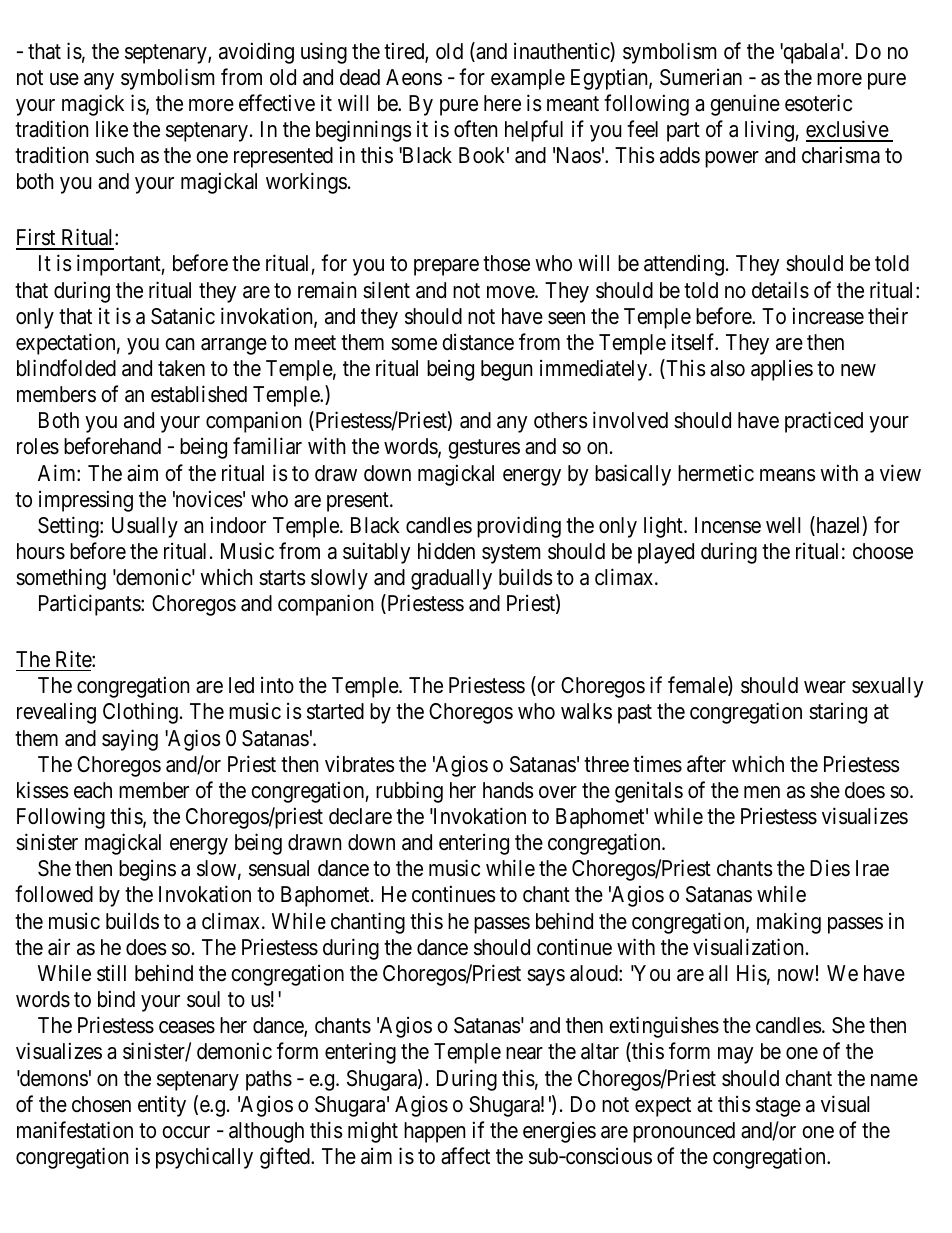 Image resolution: width=952 pixels, height=1233 pixels. Describe the element at coordinates (502, 103) in the page. I see `here` at that location.
